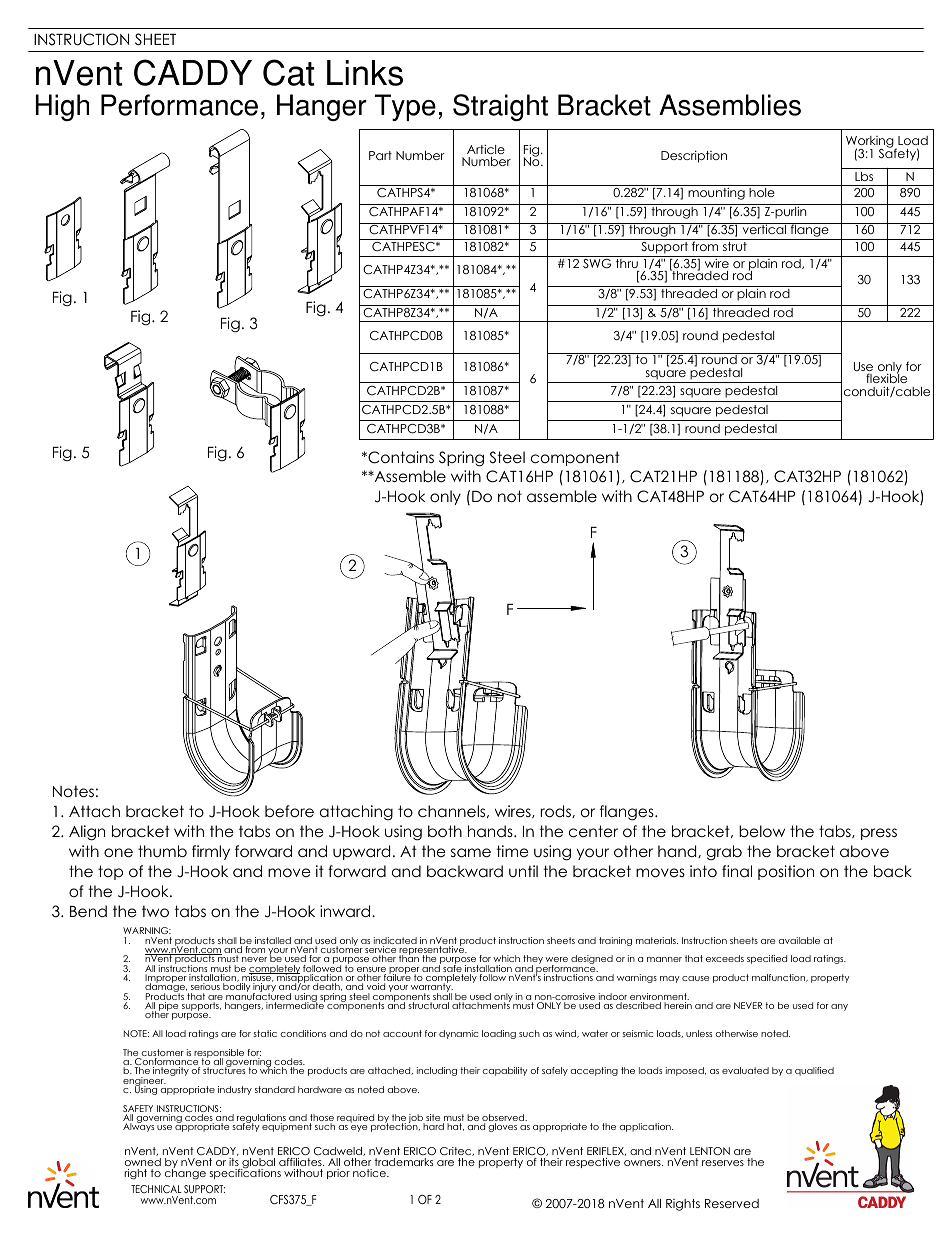 Image resolution: width=952 pixels, height=1233 pixels. I want to click on strut, so click(735, 246).
